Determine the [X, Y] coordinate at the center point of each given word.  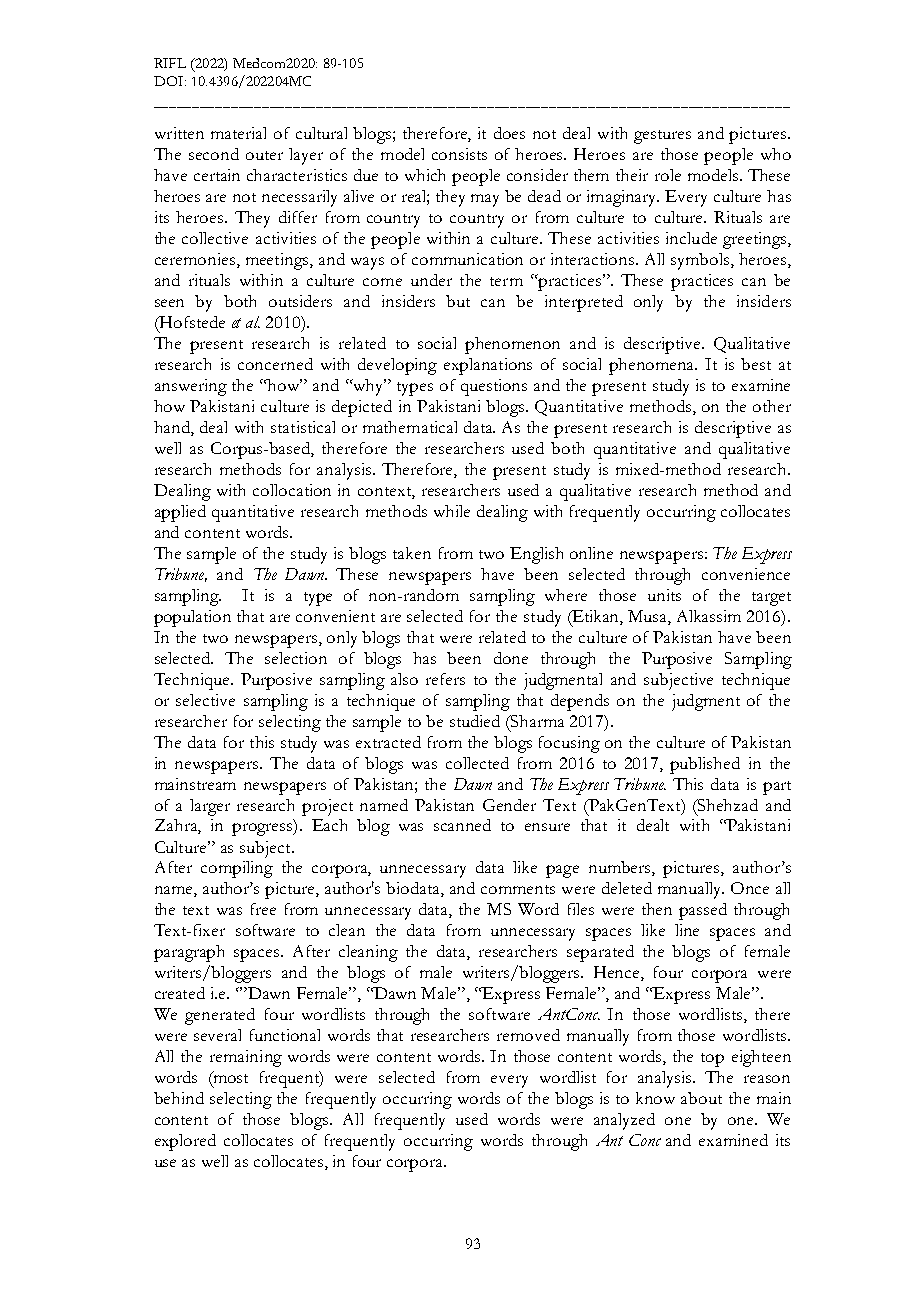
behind [179, 1098]
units [664, 595]
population [192, 618]
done [511, 658]
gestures [662, 137]
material [238, 133]
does [509, 133]
